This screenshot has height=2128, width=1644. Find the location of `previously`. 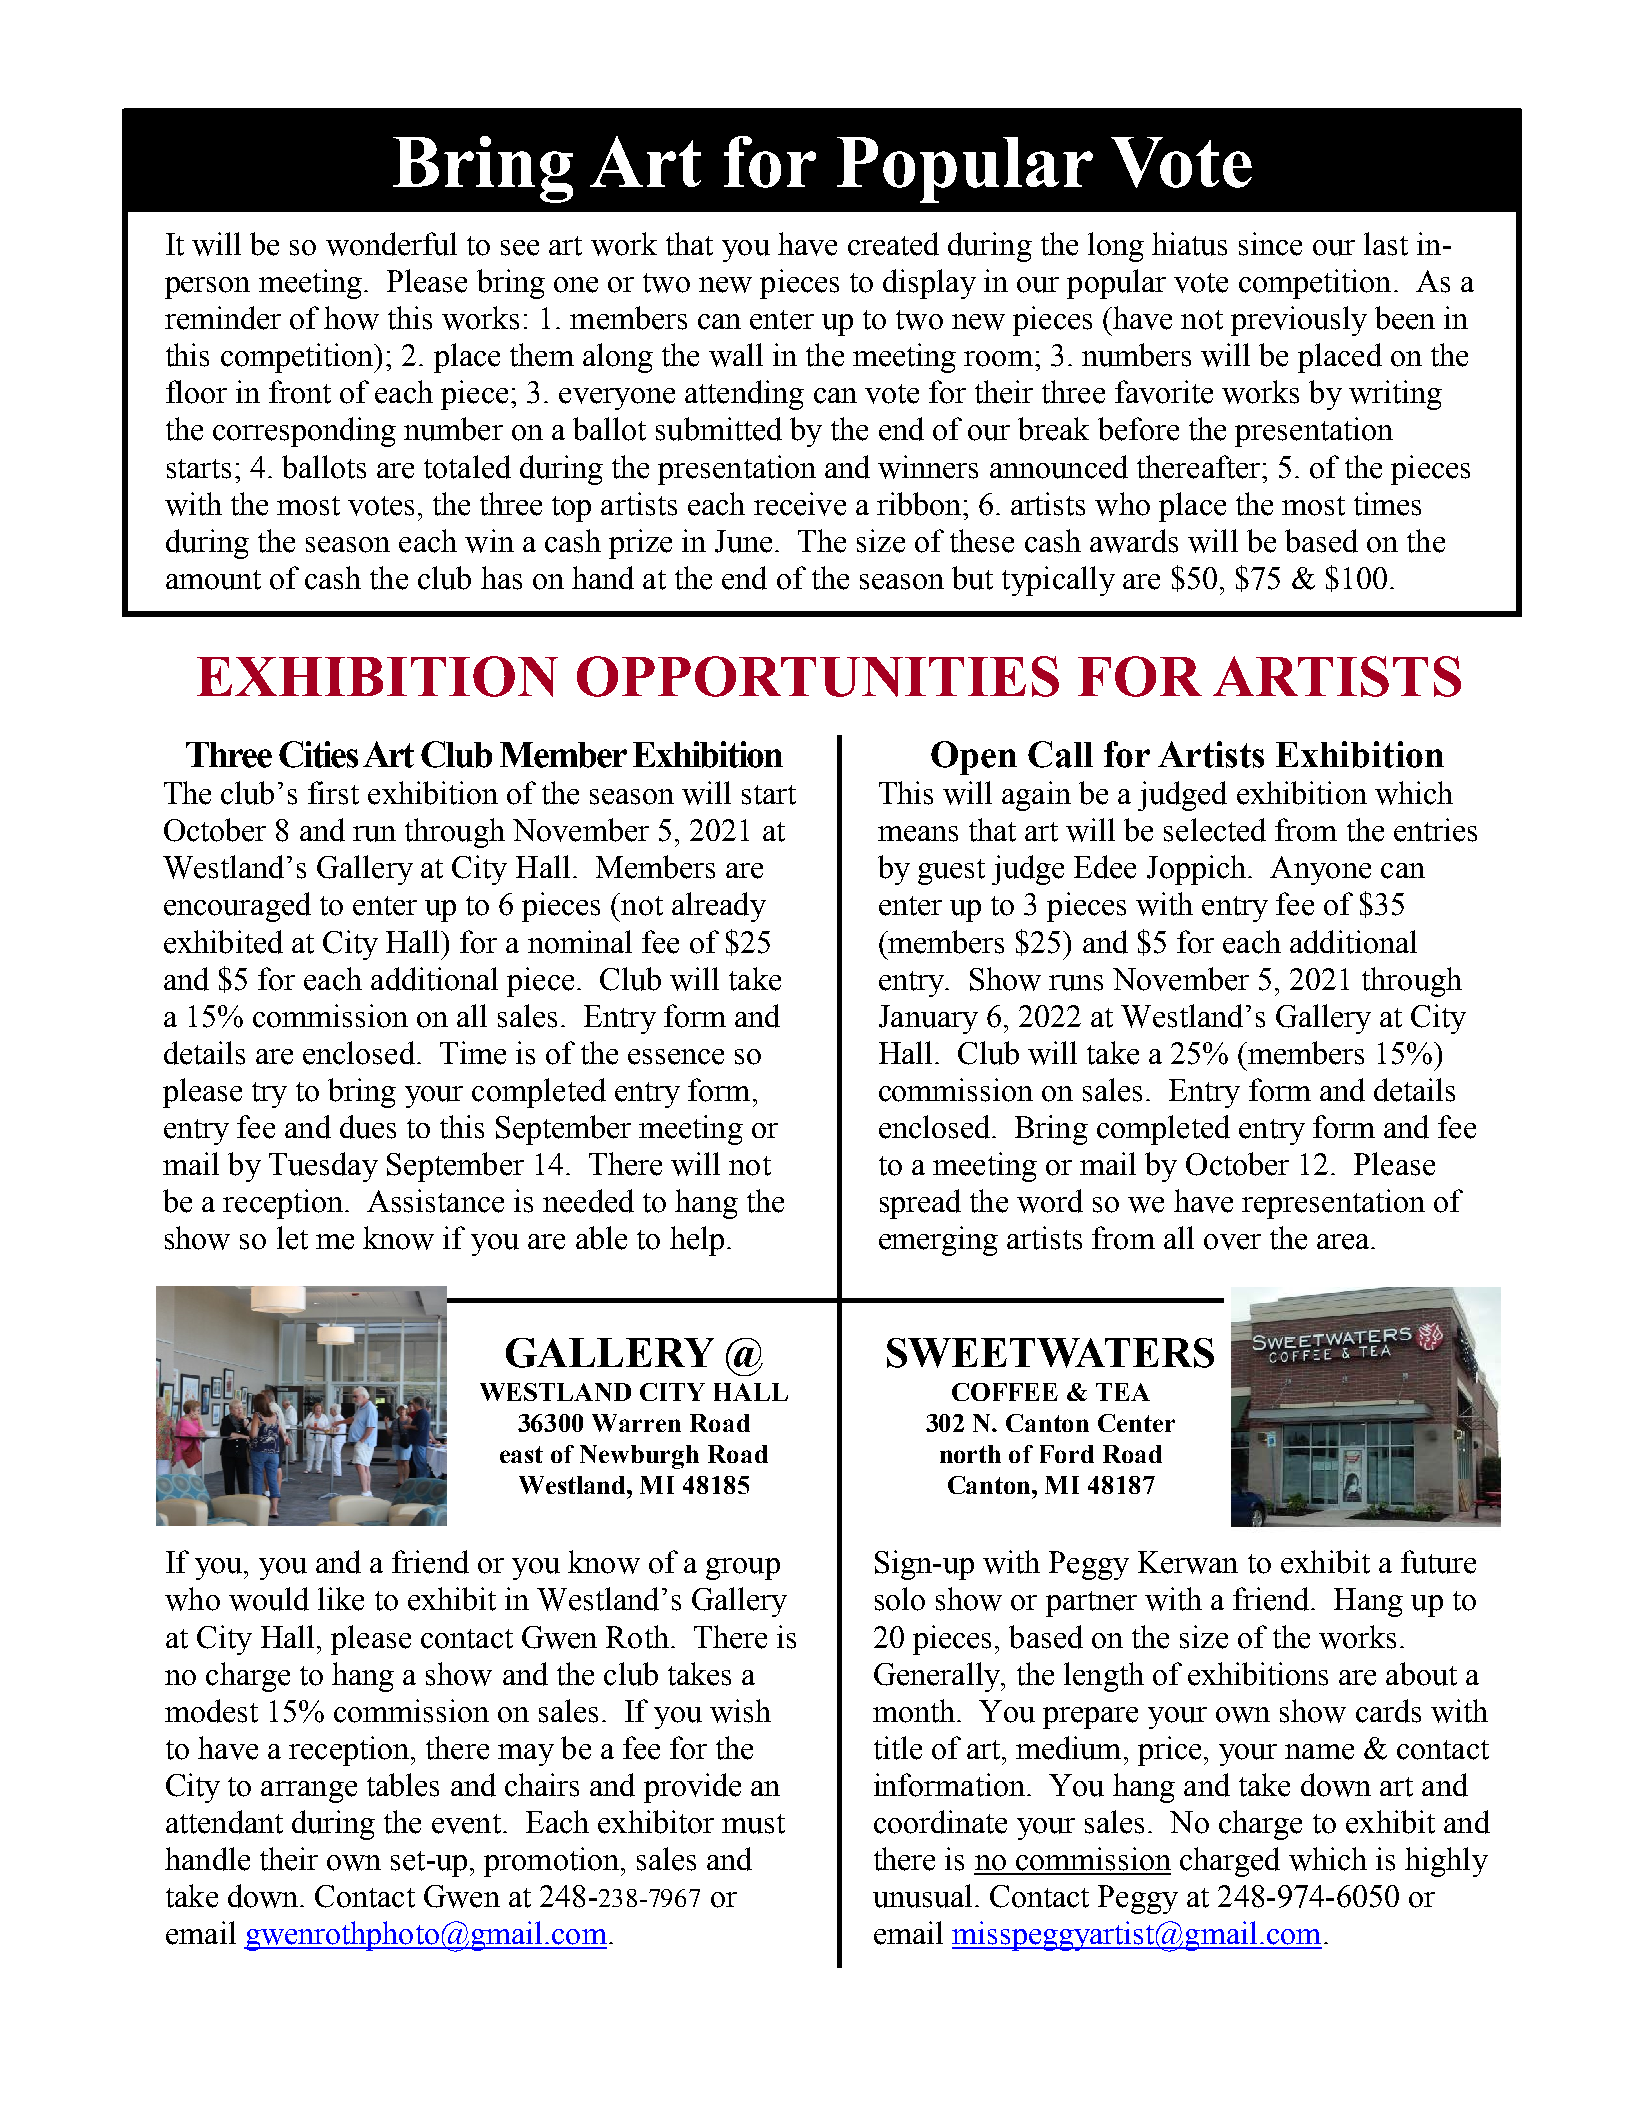

previously is located at coordinates (1299, 321).
